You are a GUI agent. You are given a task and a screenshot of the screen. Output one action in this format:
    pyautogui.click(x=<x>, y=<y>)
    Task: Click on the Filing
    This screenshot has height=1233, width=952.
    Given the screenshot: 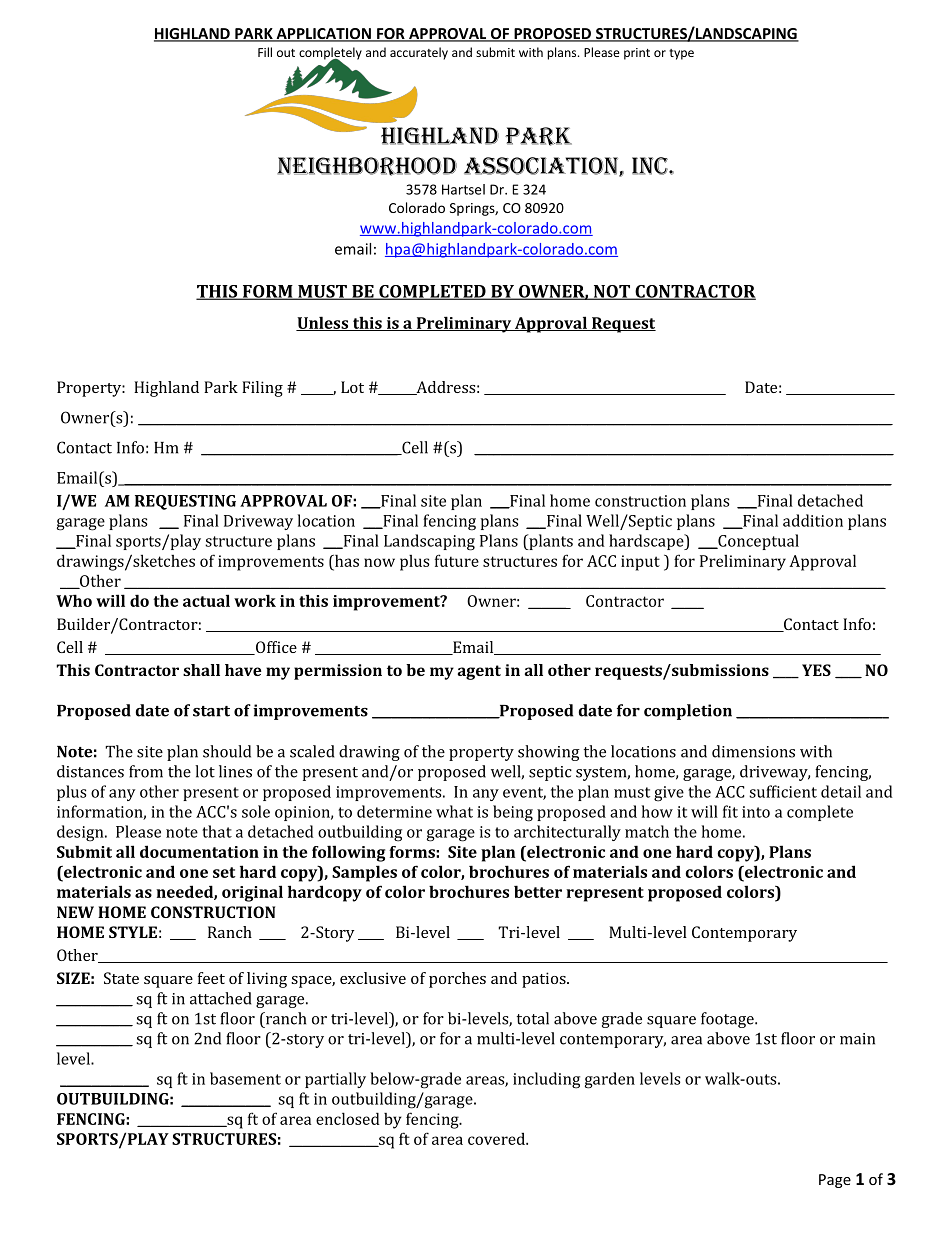 What is the action you would take?
    pyautogui.click(x=262, y=389)
